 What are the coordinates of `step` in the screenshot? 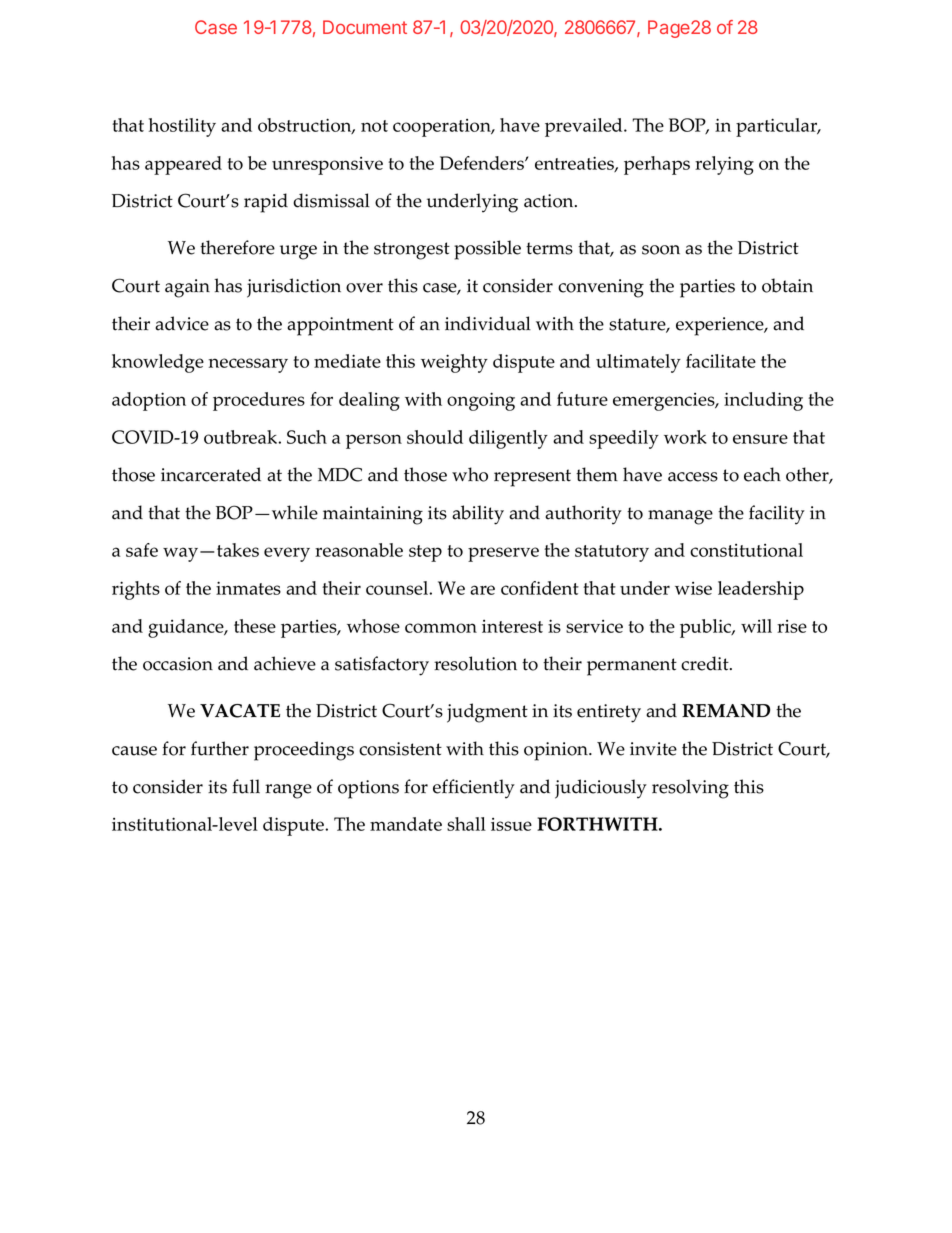 It's located at (425, 553).
